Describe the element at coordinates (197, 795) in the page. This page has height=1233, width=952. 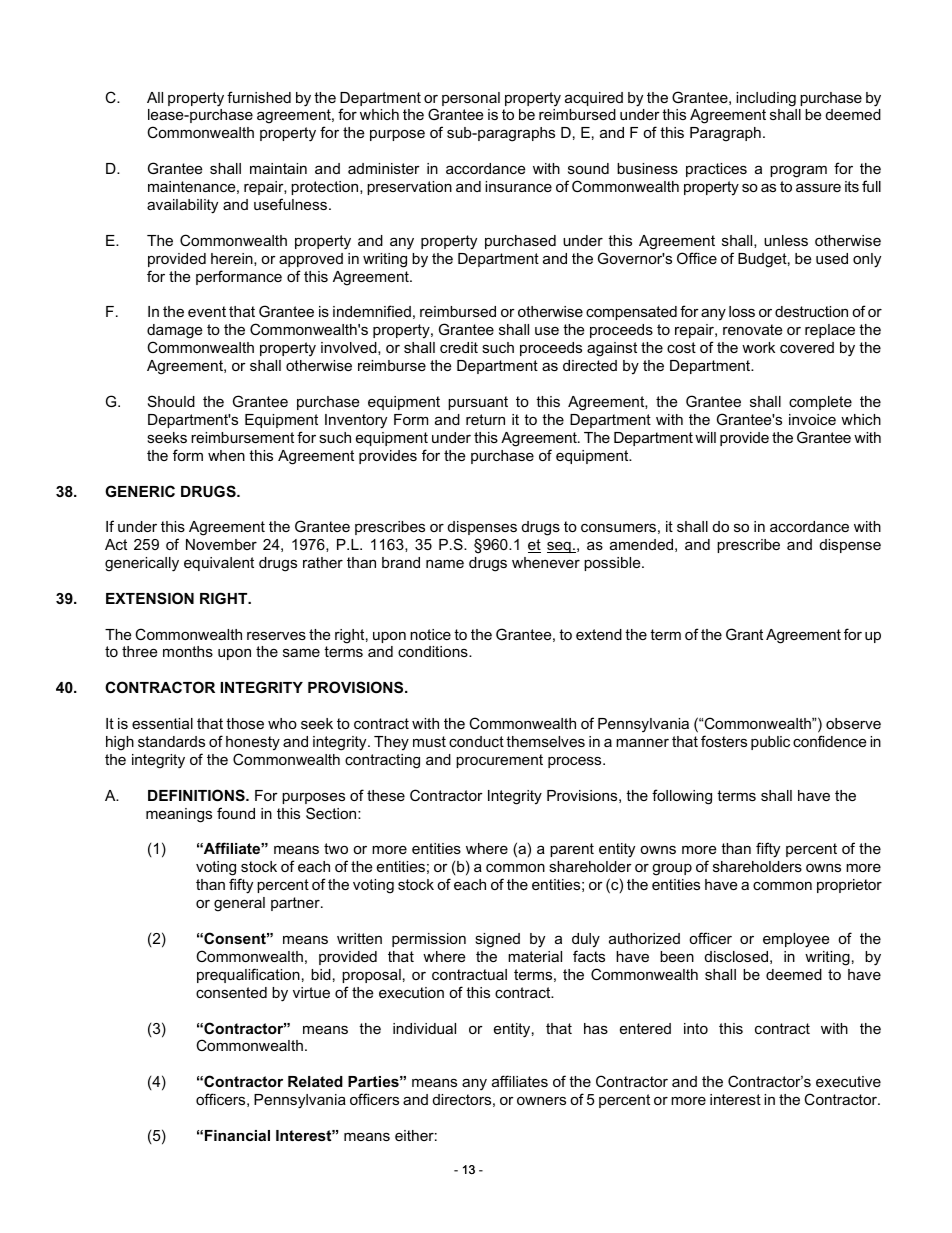
I see `DEFINITIONS` at that location.
